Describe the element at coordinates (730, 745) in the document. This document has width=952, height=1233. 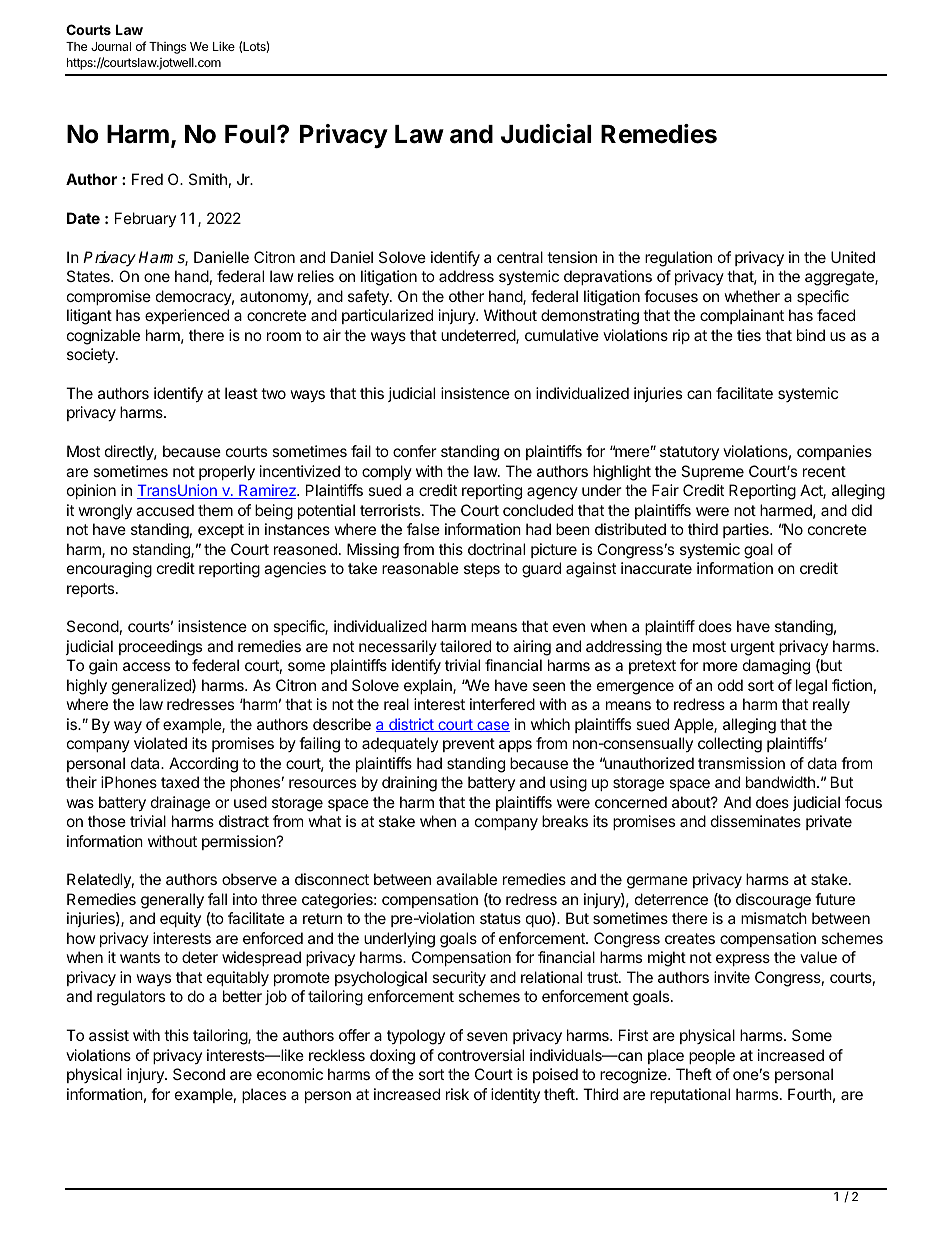
I see `collecting` at that location.
